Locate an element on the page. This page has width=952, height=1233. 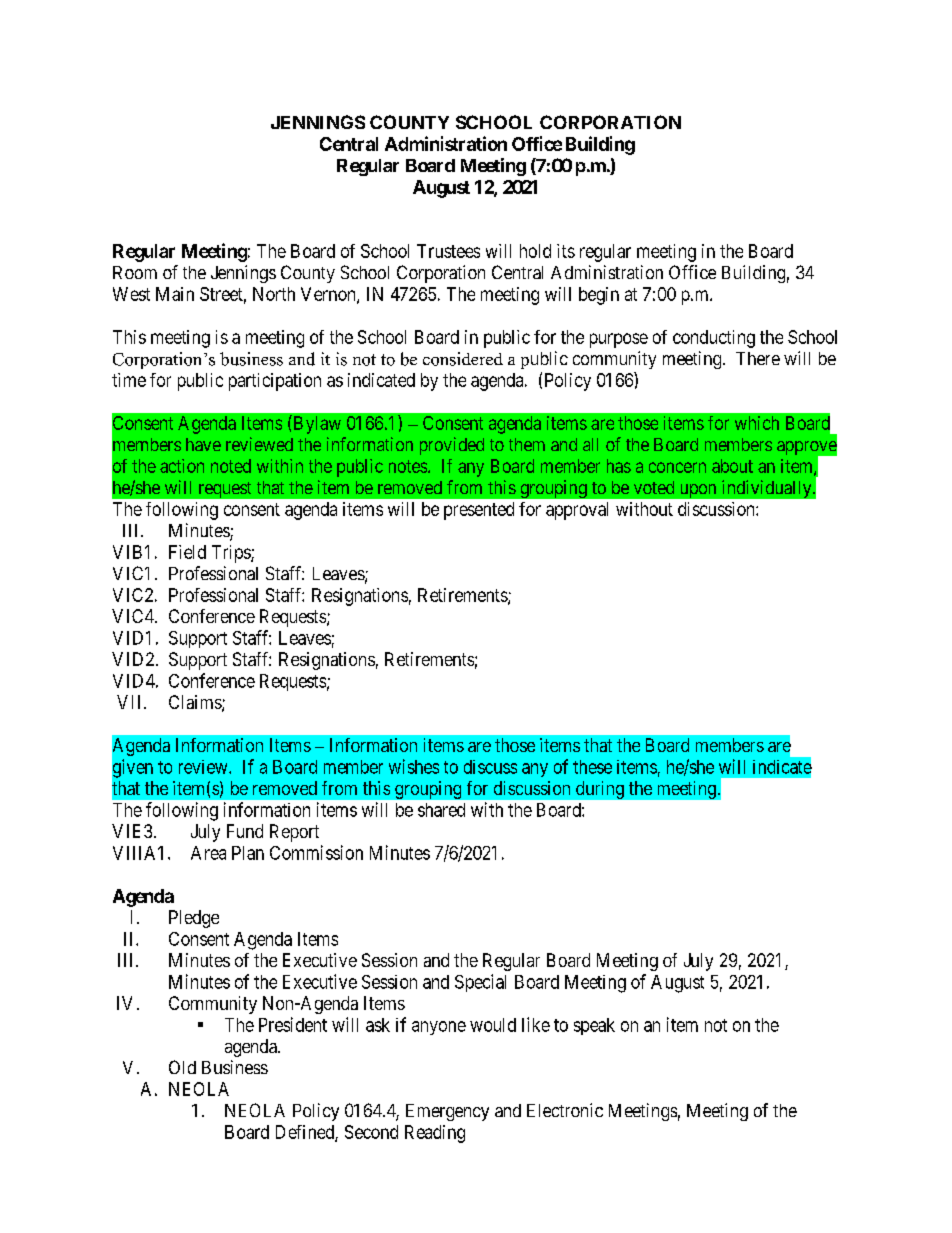
Trustees is located at coordinates (448, 251).
